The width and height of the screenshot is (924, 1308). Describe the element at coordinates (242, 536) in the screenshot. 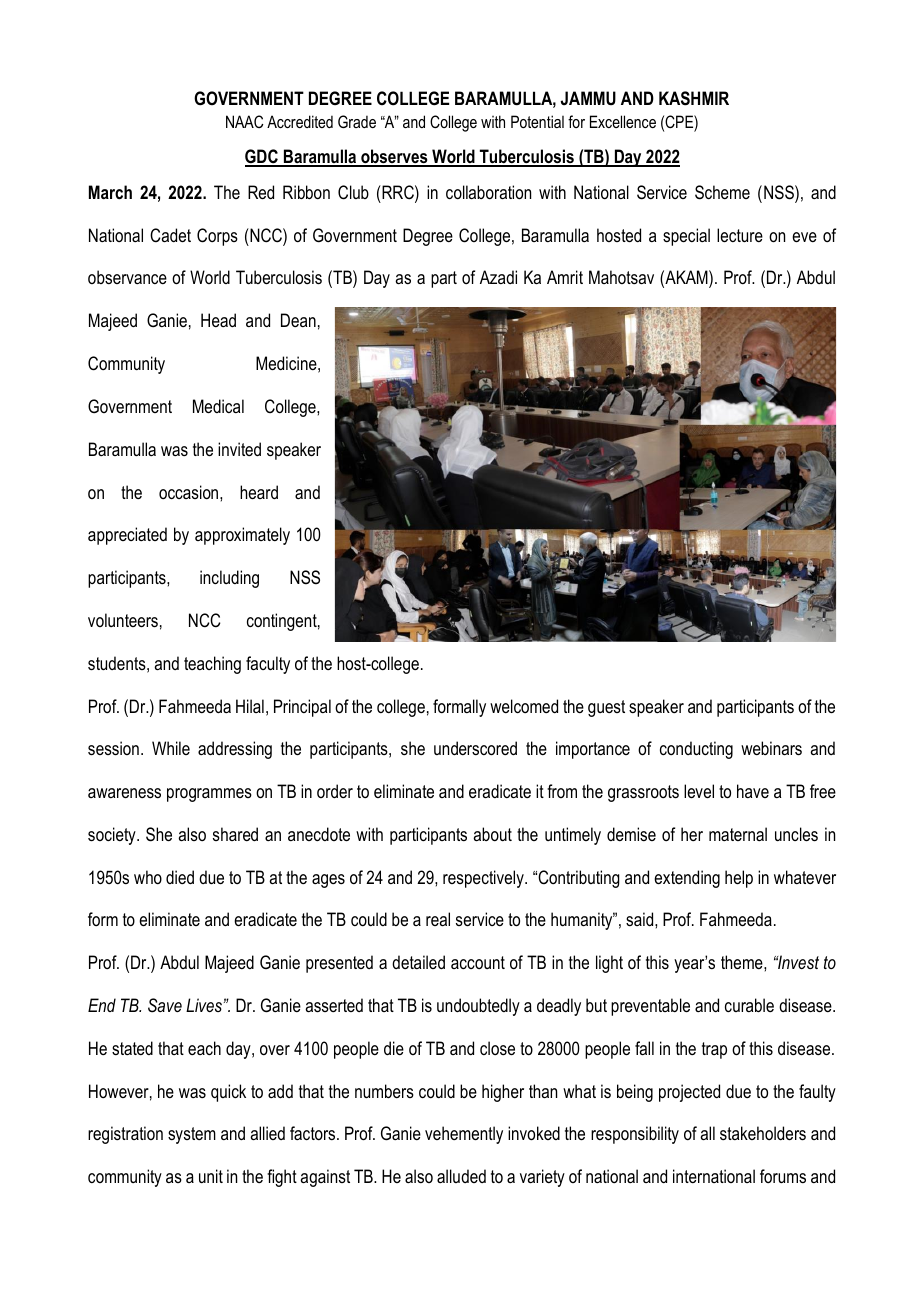

I see `approximately` at that location.
